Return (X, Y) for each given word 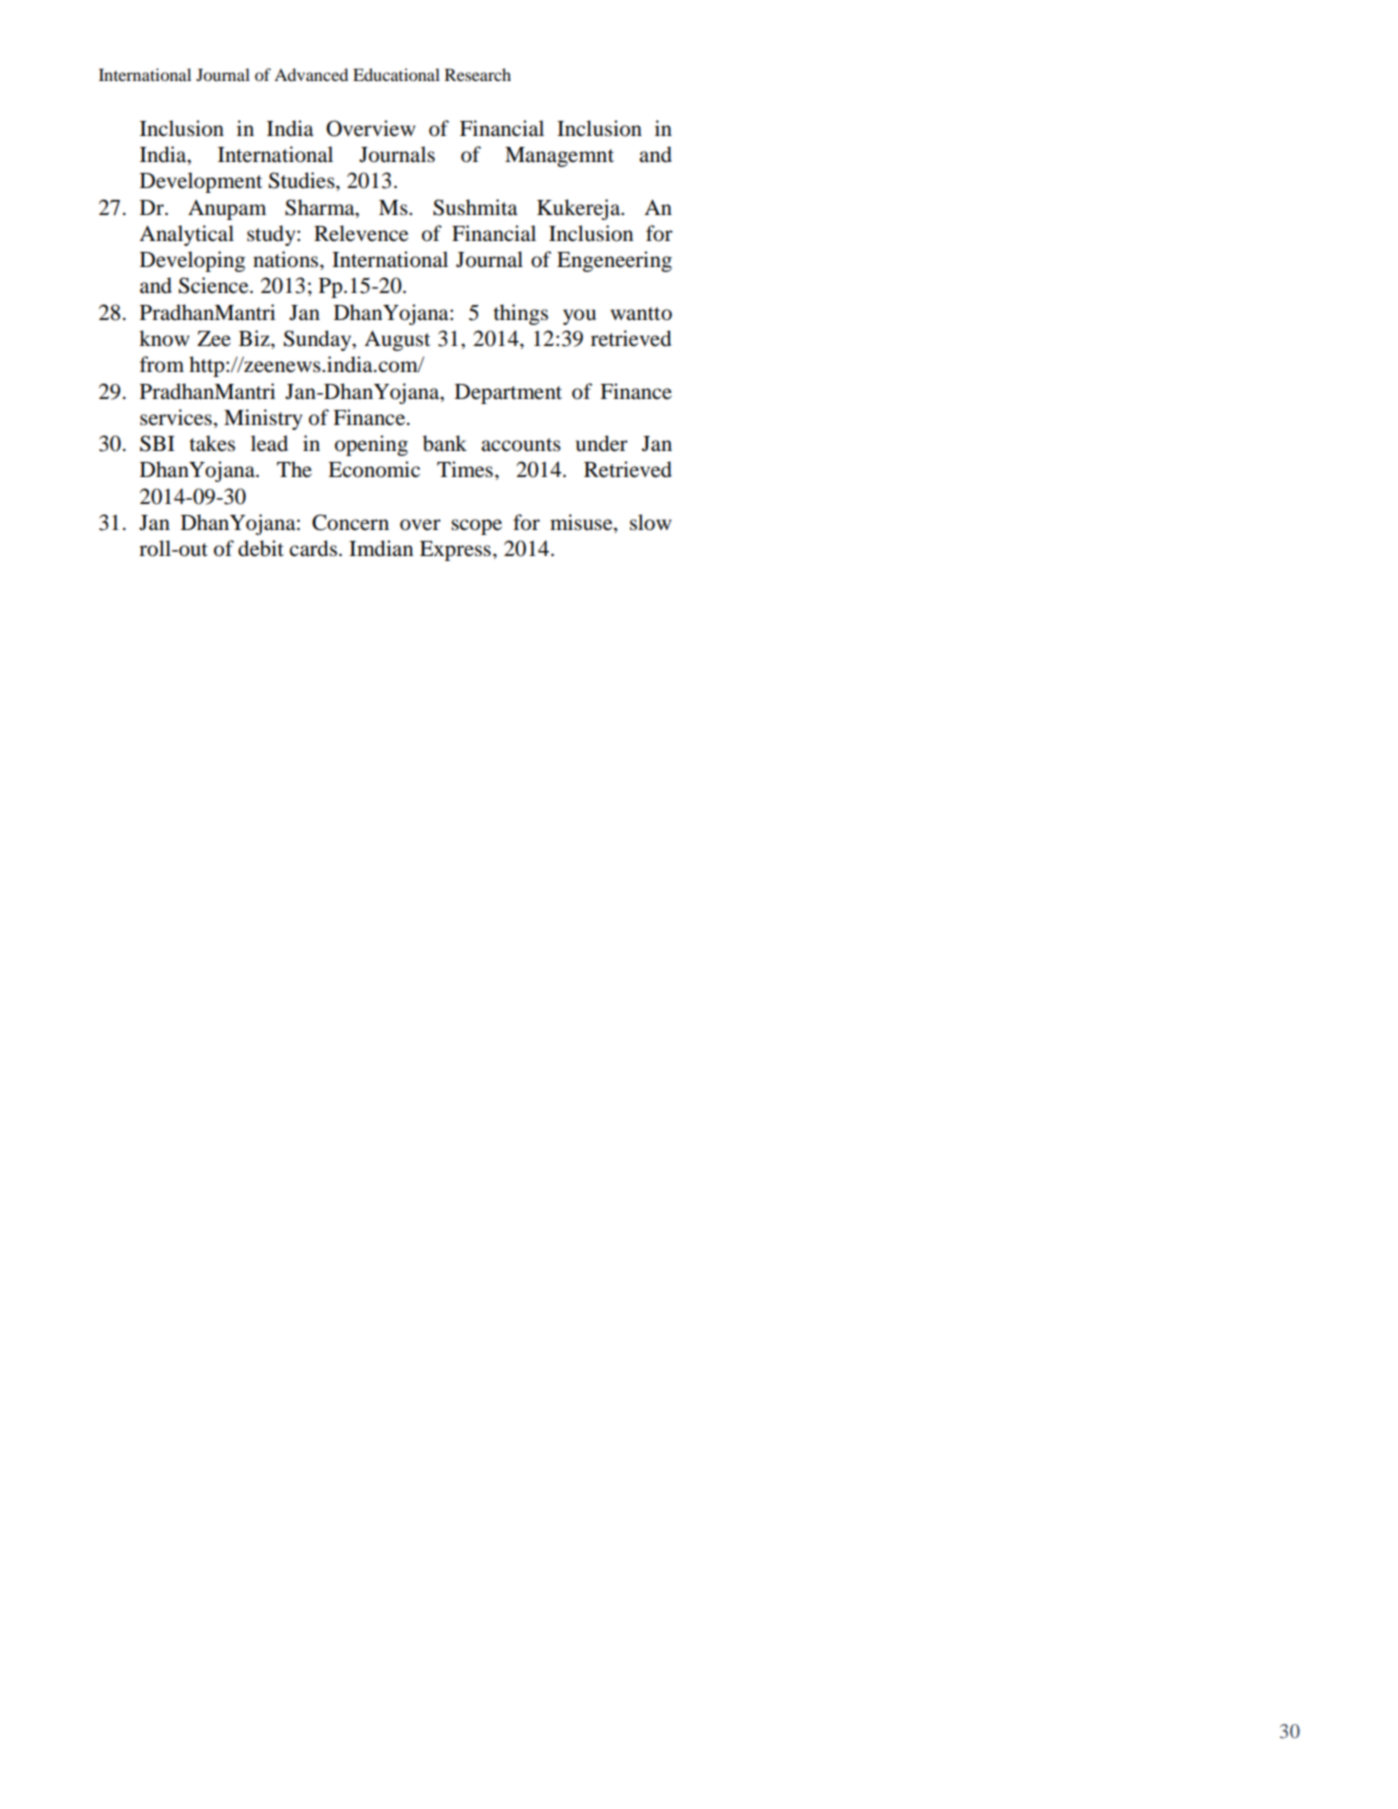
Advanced (311, 74)
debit (261, 548)
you (579, 317)
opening (371, 445)
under (602, 443)
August (397, 341)
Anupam (227, 210)
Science (215, 285)
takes (212, 443)
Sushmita (475, 207)
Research (478, 74)
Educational (396, 74)
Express (455, 551)
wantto (641, 314)
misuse (582, 523)
